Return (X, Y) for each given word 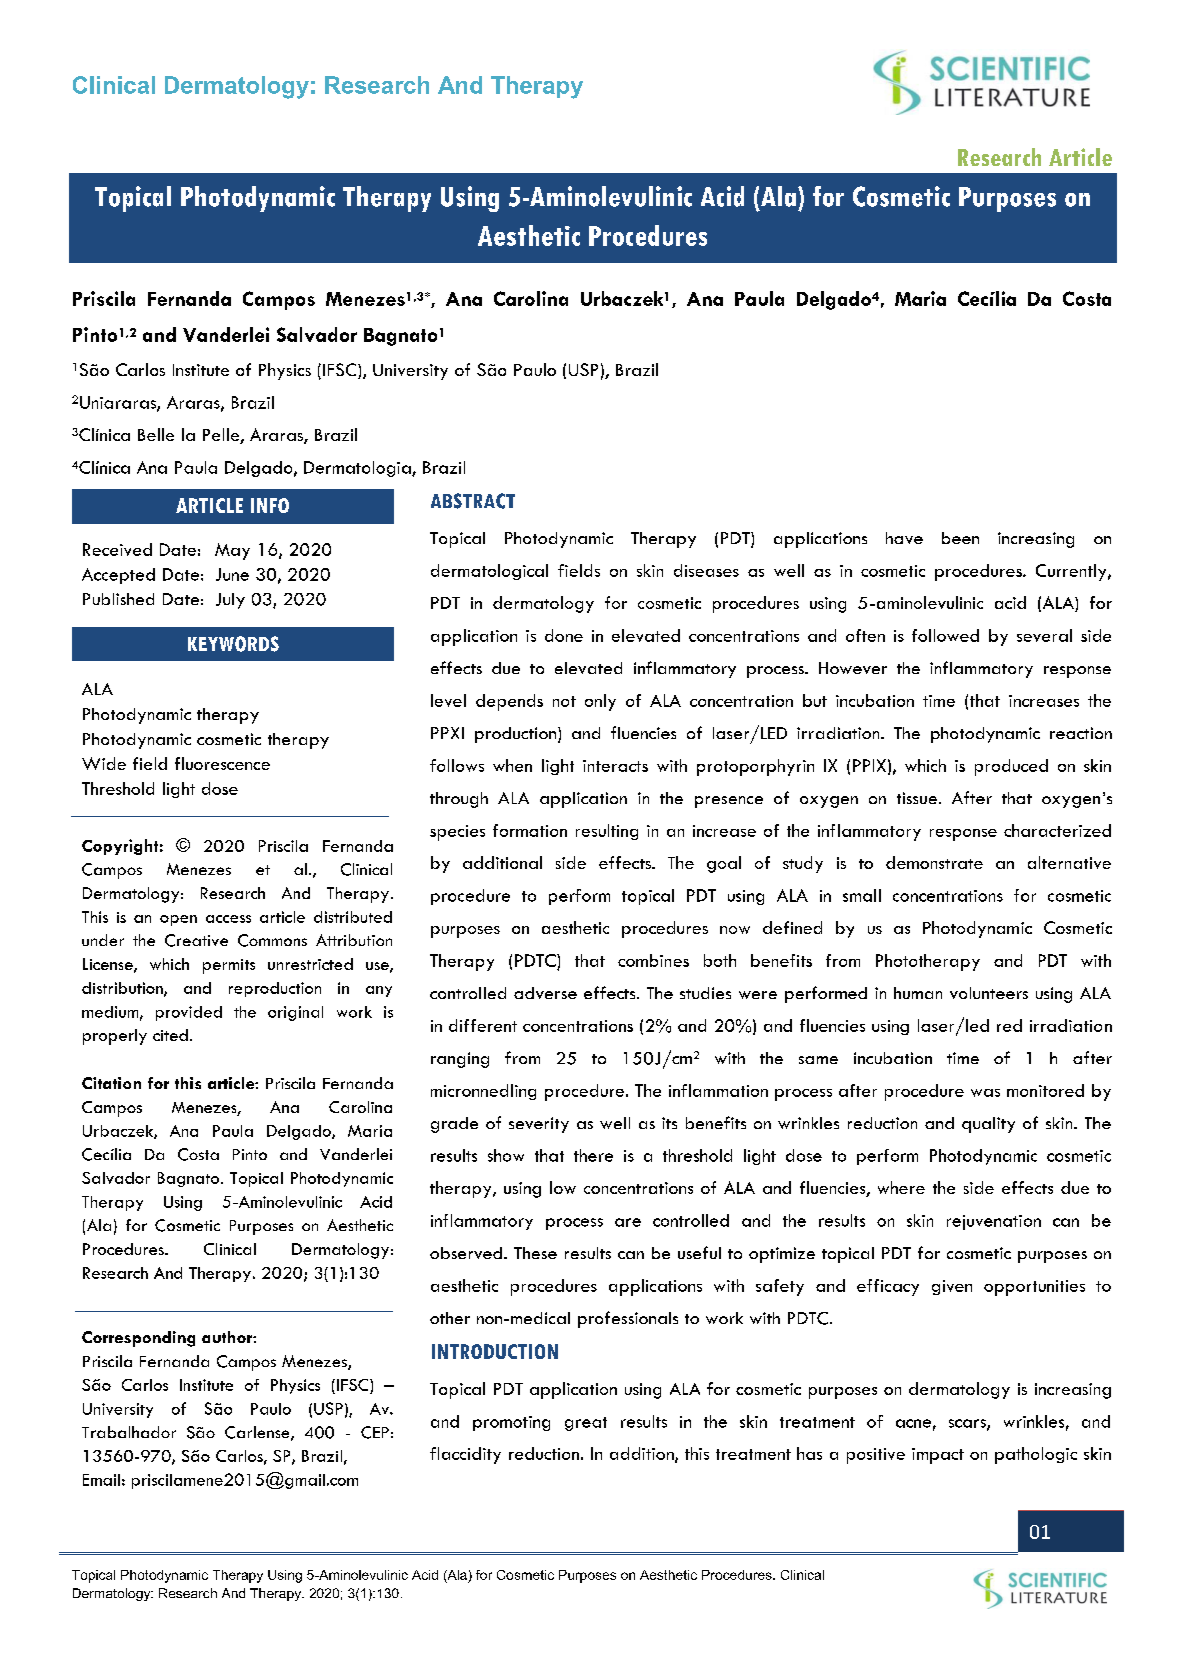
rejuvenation (994, 1222)
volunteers (989, 993)
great (586, 1424)
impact (938, 1456)
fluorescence (222, 763)
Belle (156, 434)
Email (101, 1480)
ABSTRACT (473, 501)
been (960, 538)
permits (229, 966)
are (628, 1222)
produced (1011, 767)
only (600, 702)
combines (653, 960)
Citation (111, 1083)
